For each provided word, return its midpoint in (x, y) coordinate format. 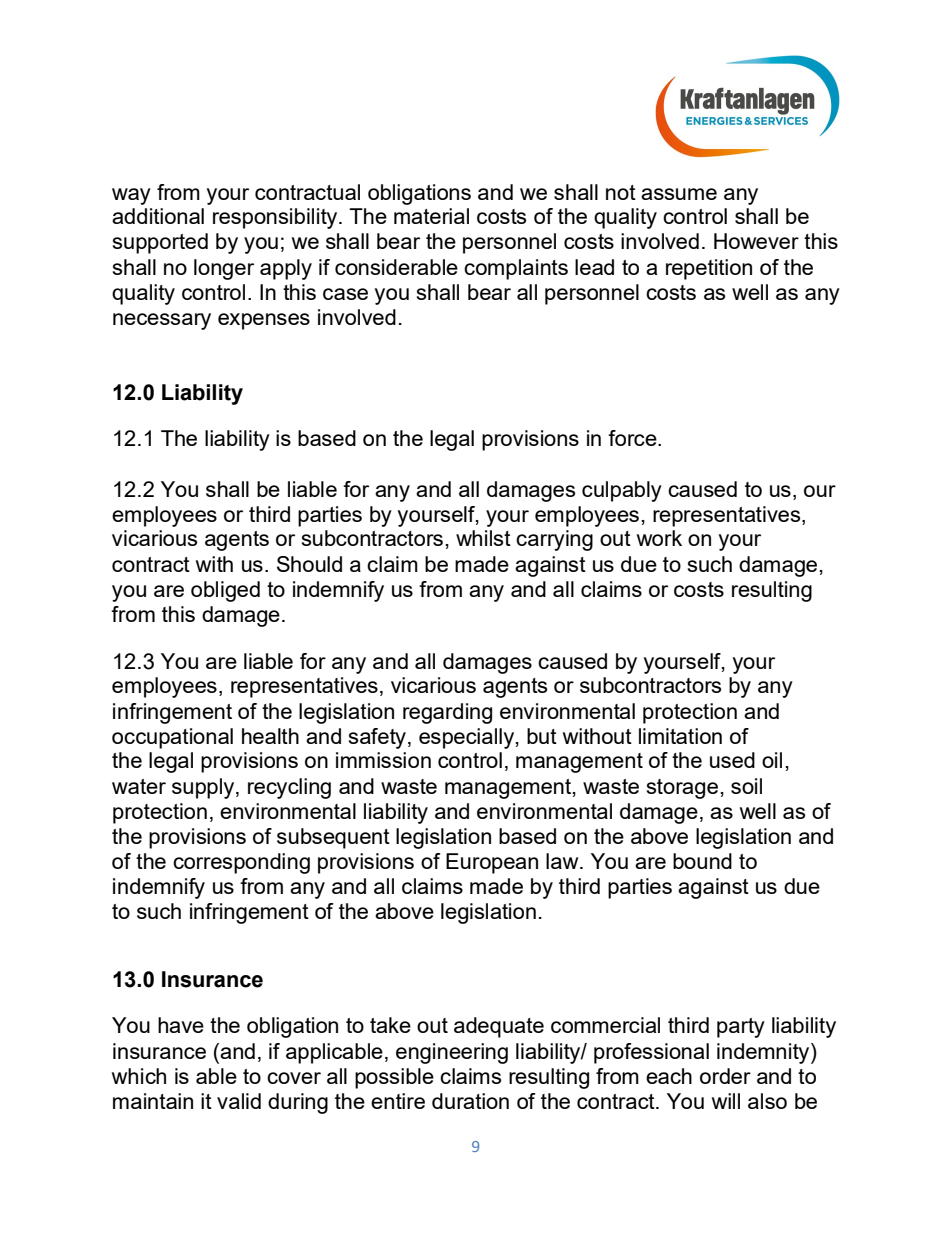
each (669, 1076)
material (431, 216)
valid (239, 1101)
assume (679, 194)
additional (158, 216)
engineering (452, 1053)
